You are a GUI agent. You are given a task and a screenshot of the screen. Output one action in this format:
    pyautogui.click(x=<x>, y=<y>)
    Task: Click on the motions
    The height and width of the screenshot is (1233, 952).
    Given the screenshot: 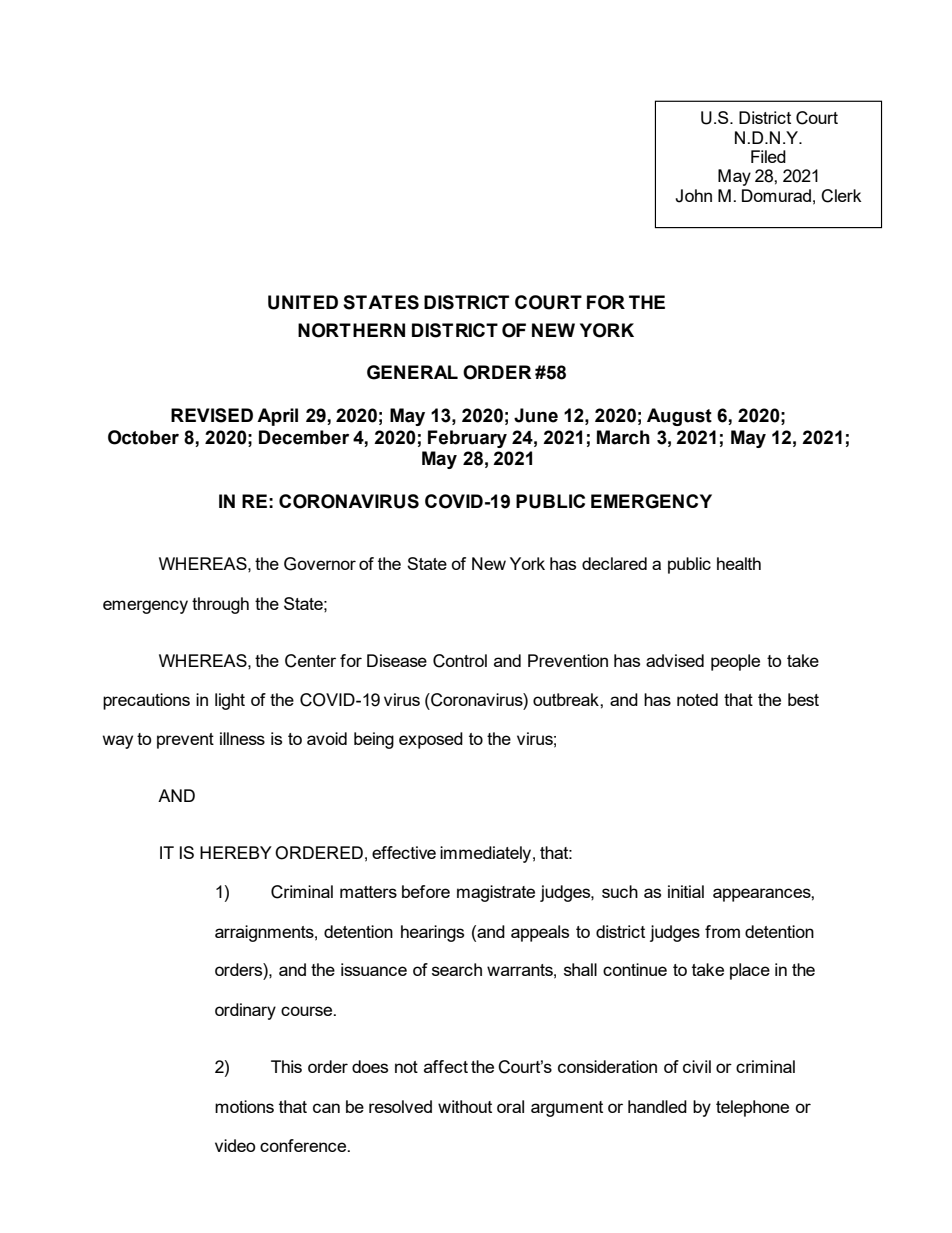 What is the action you would take?
    pyautogui.click(x=244, y=1106)
